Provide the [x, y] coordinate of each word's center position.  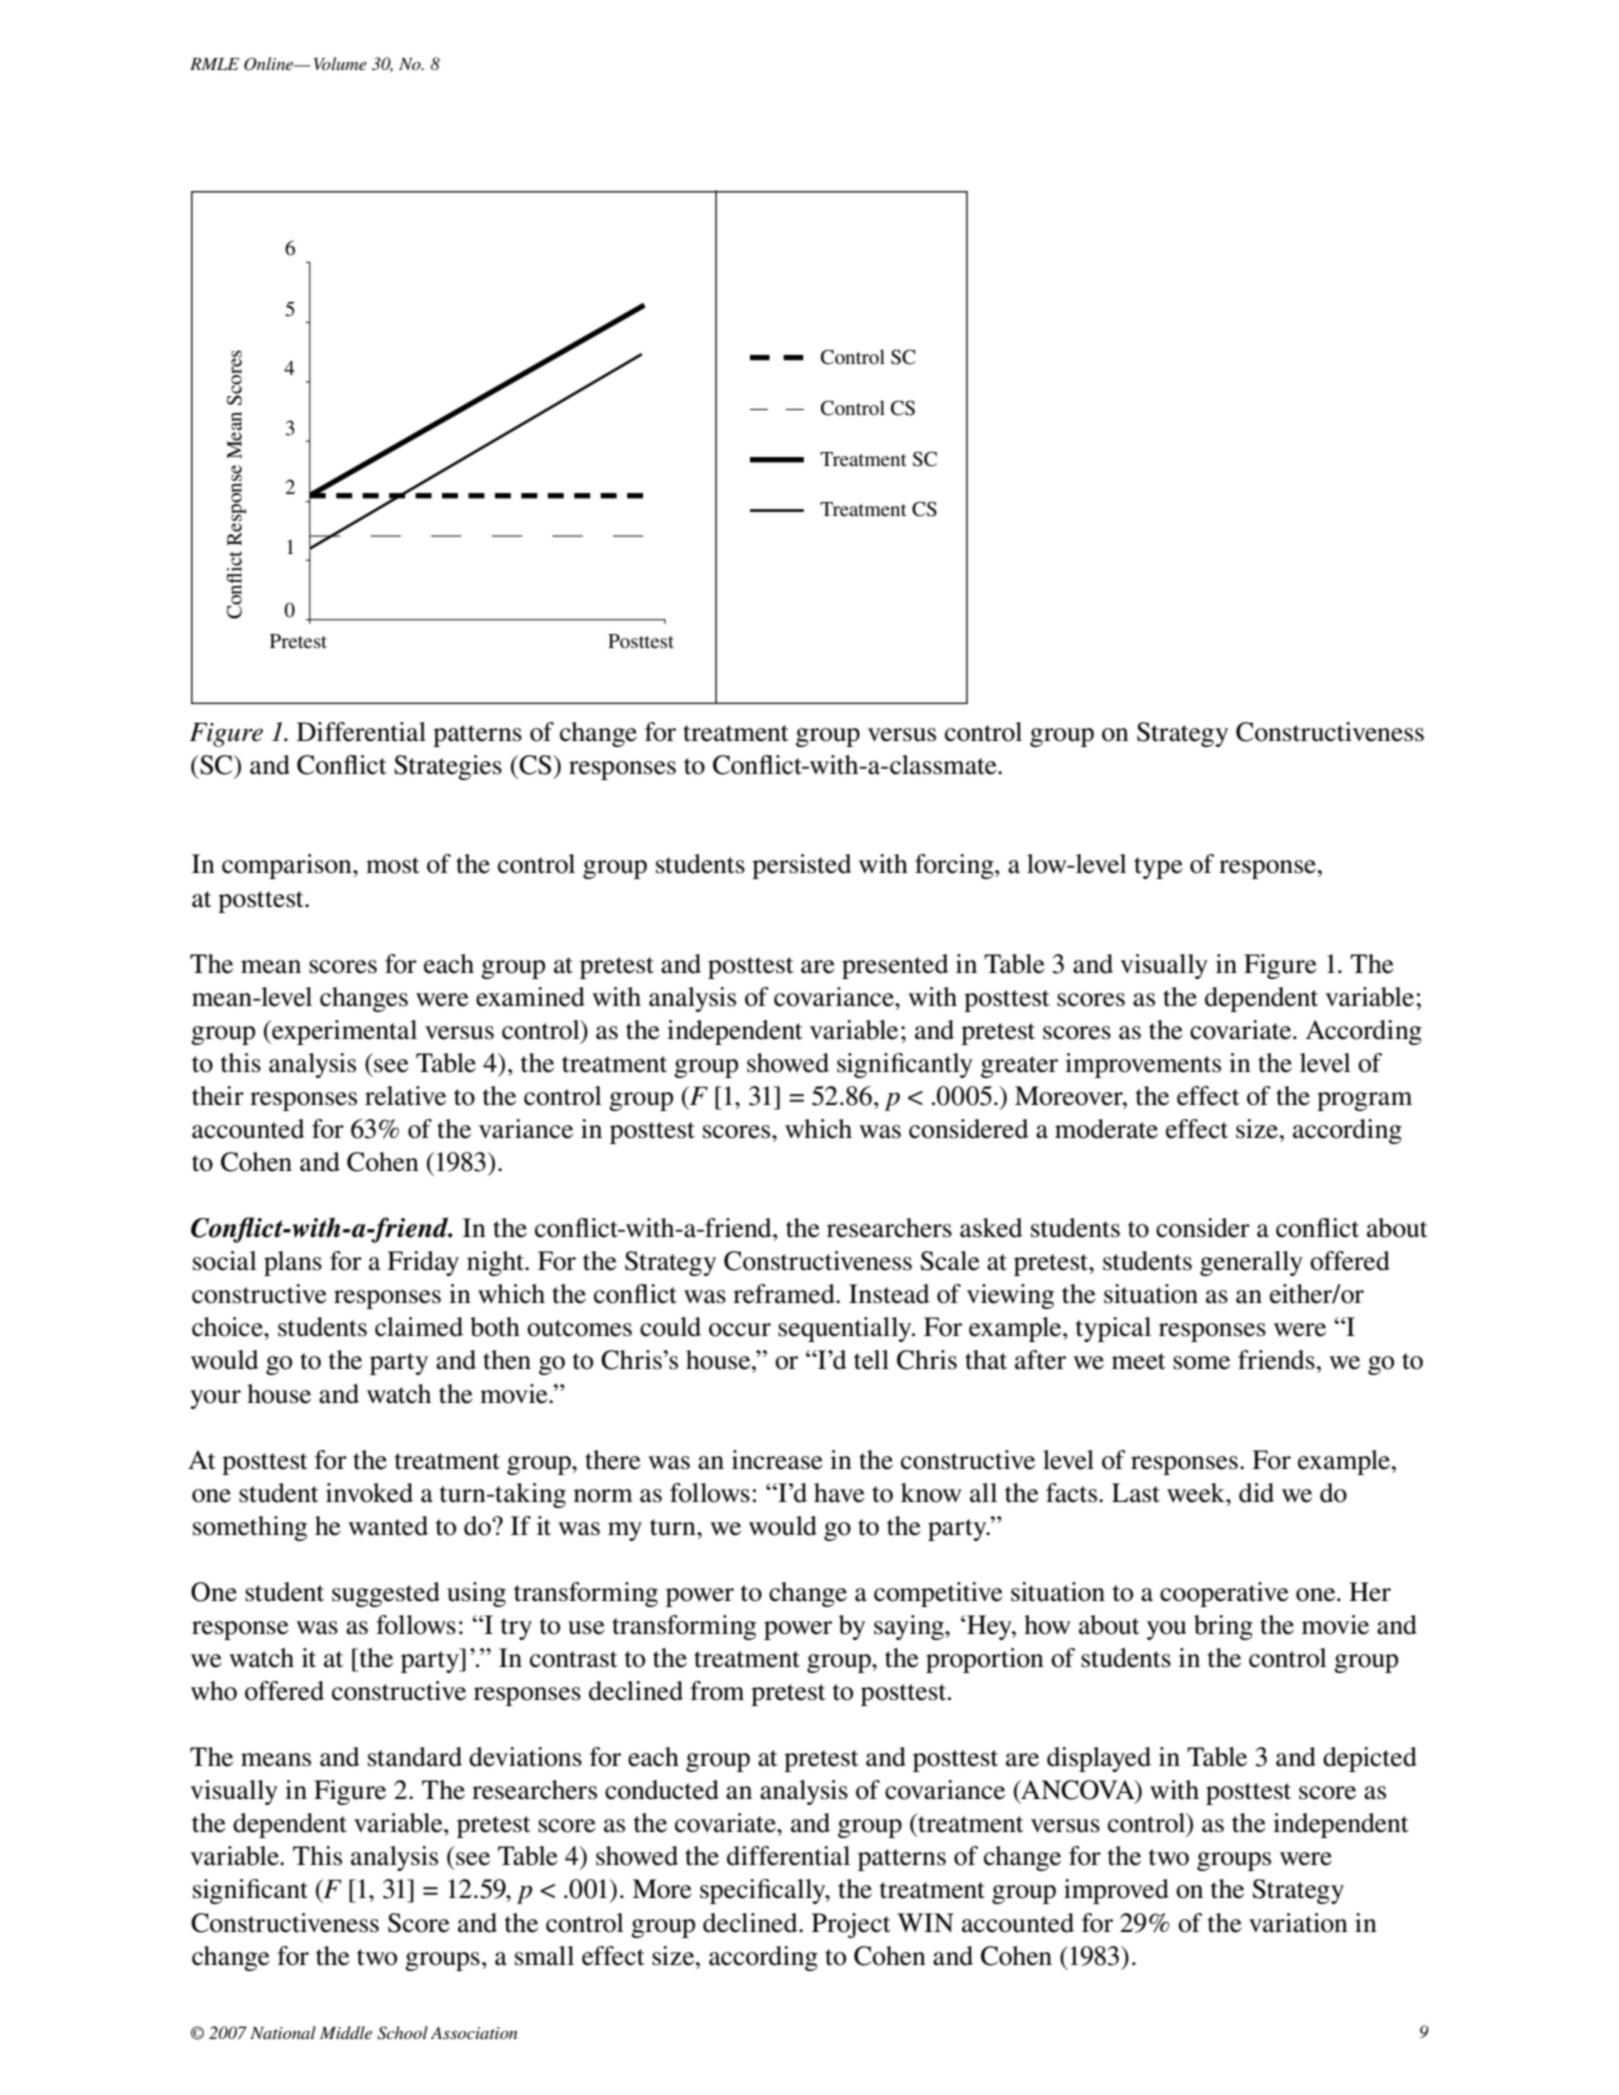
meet [1139, 1361]
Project [851, 1925]
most [393, 865]
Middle [346, 2032]
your [215, 1399]
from [717, 1691]
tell [871, 1360]
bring [1223, 1627]
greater [1019, 1067]
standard [415, 1757]
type [1158, 868]
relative [405, 1096]
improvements [1143, 1065]
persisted [802, 866]
